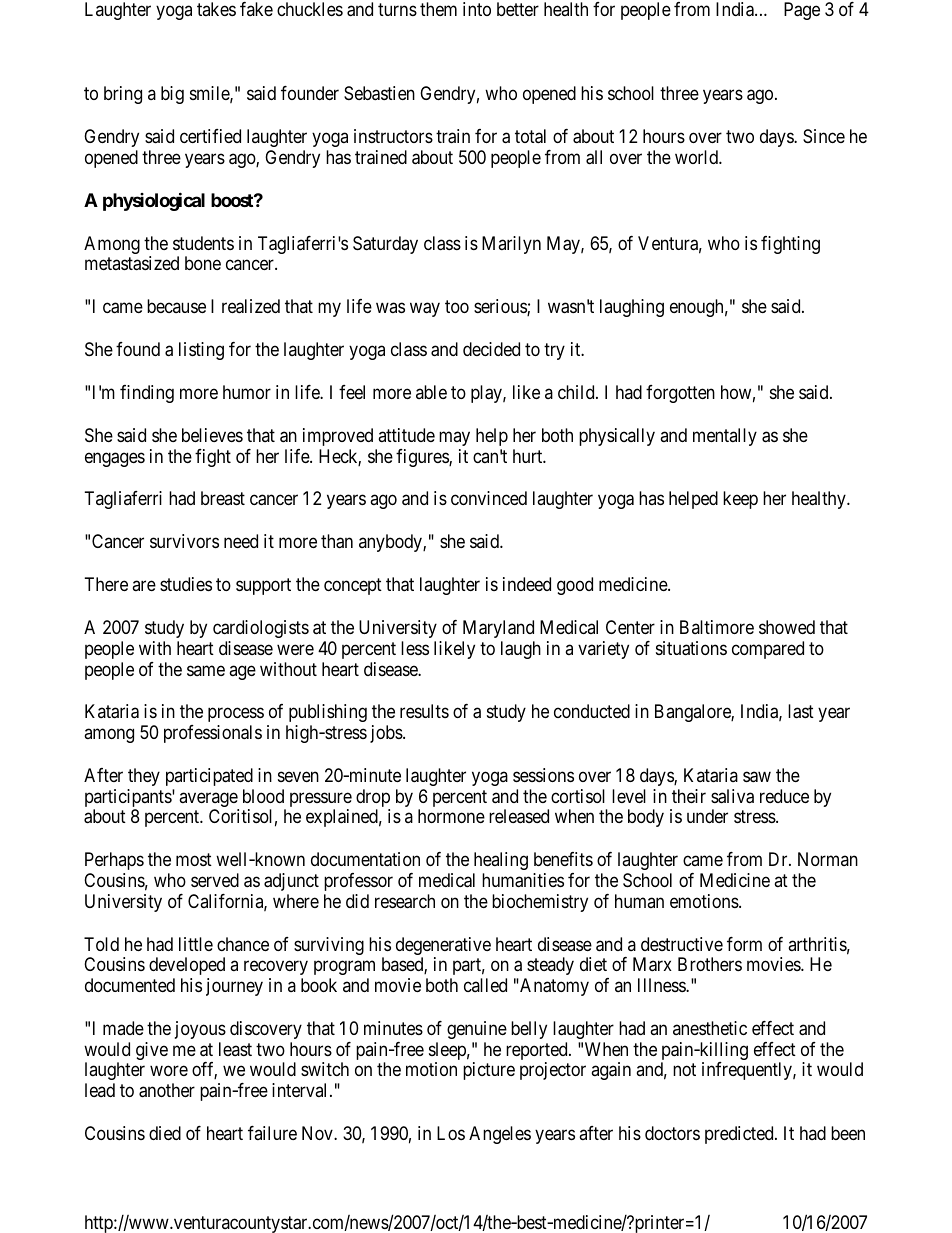 The image size is (952, 1233). Describe the element at coordinates (740, 1135) in the page. I see `predicted` at that location.
